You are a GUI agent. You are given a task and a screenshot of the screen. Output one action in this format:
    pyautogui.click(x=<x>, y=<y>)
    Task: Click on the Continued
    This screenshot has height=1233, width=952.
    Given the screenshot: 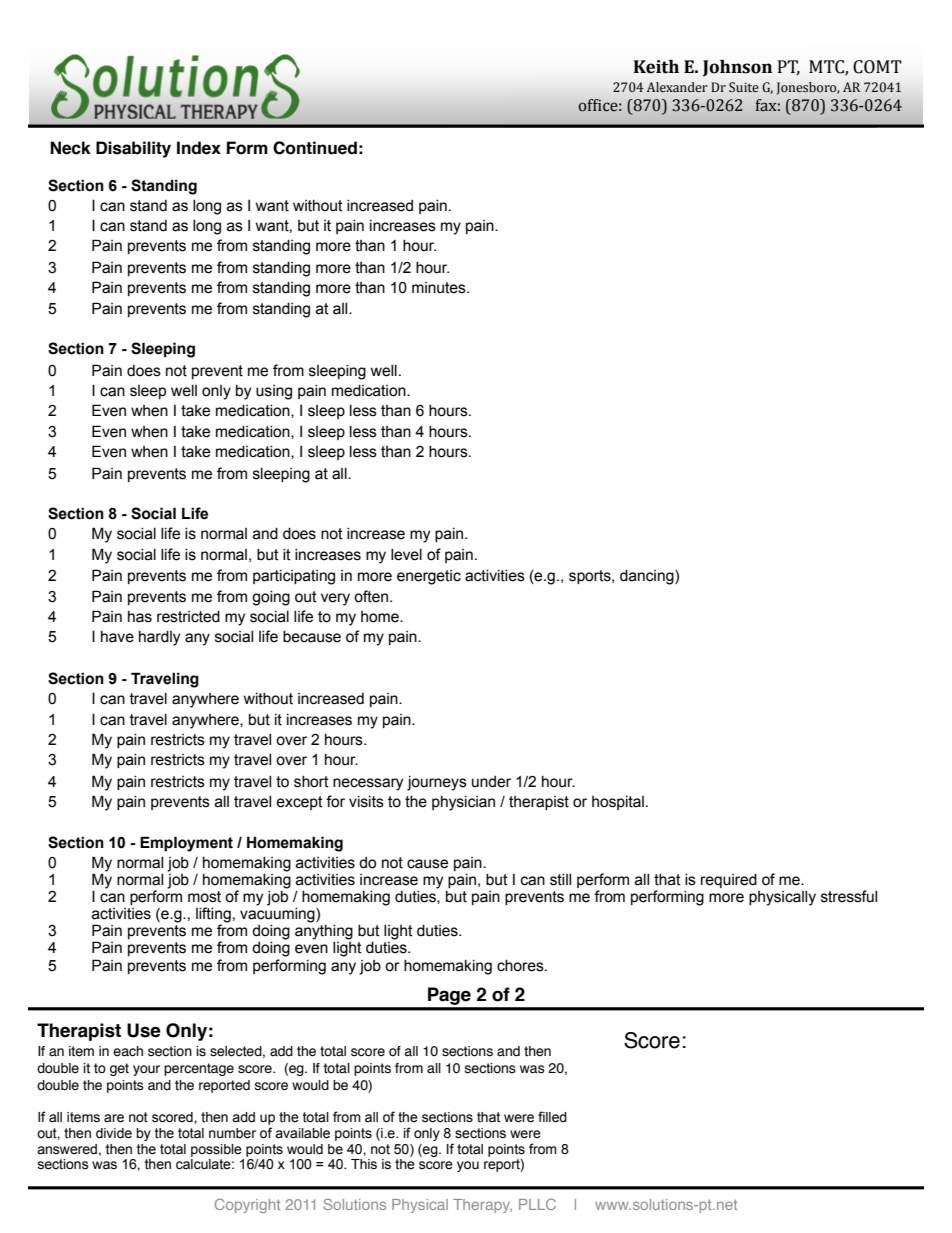 What is the action you would take?
    pyautogui.click(x=315, y=148)
